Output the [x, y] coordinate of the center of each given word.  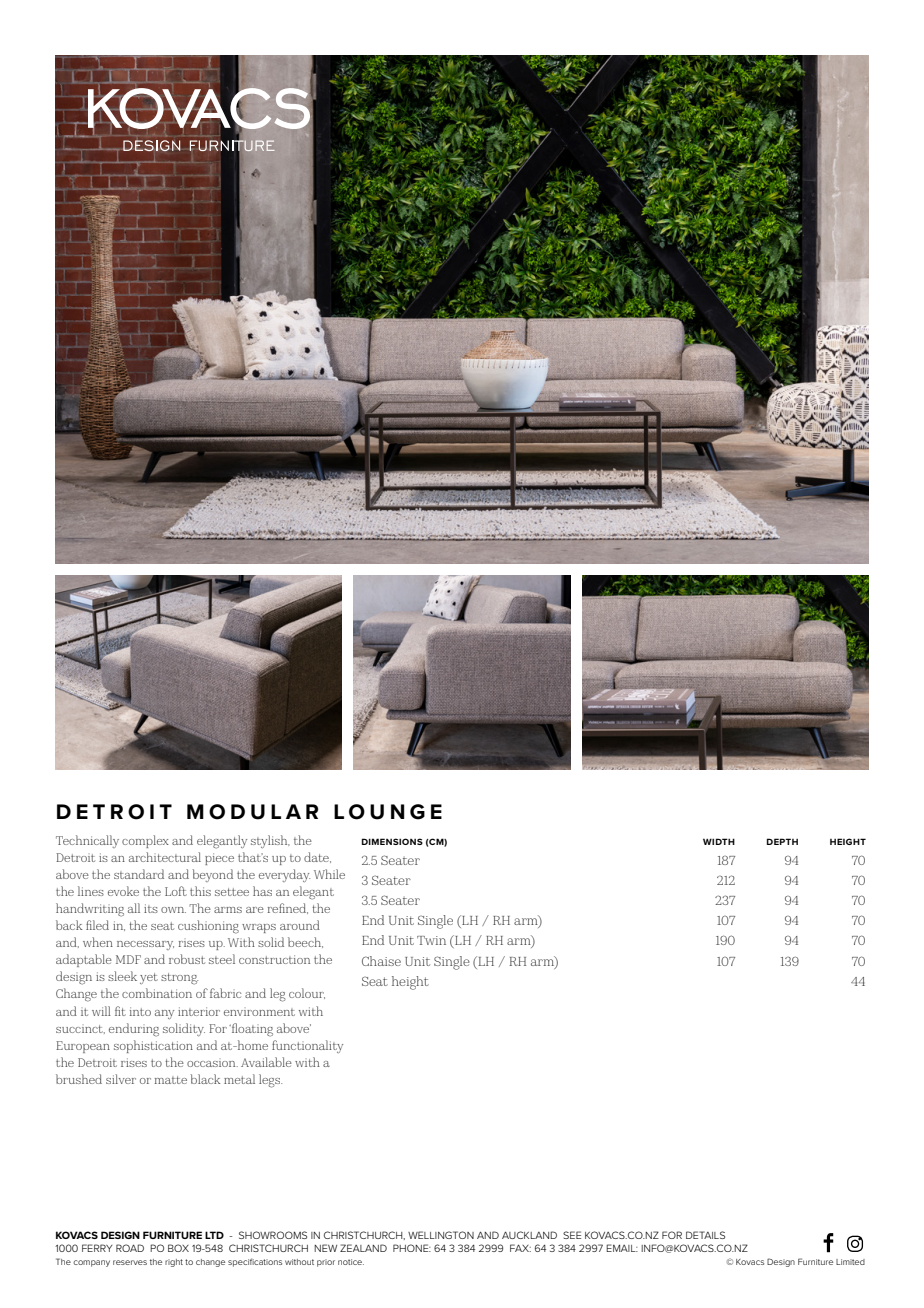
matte [171, 1080]
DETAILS [705, 1235]
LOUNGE [388, 812]
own [173, 910]
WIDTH [719, 841]
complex [145, 841]
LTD [214, 1235]
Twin [431, 940]
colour [307, 993]
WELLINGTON [441, 1235]
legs [270, 1081]
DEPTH [782, 841]
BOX [178, 1248]
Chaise [381, 961]
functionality [307, 1046]
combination [157, 993]
